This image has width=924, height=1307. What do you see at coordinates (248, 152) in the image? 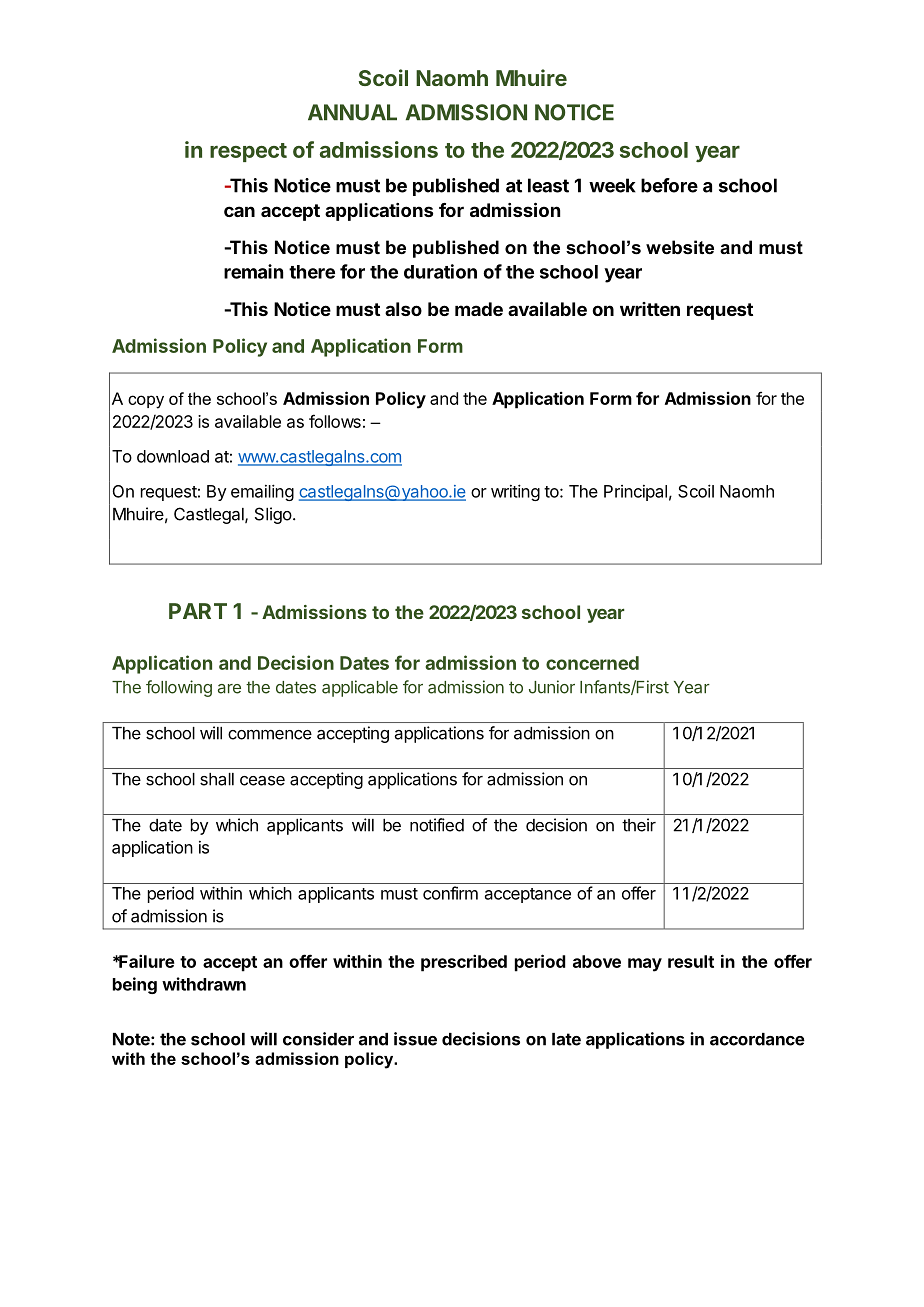
I see `respect` at bounding box center [248, 152].
